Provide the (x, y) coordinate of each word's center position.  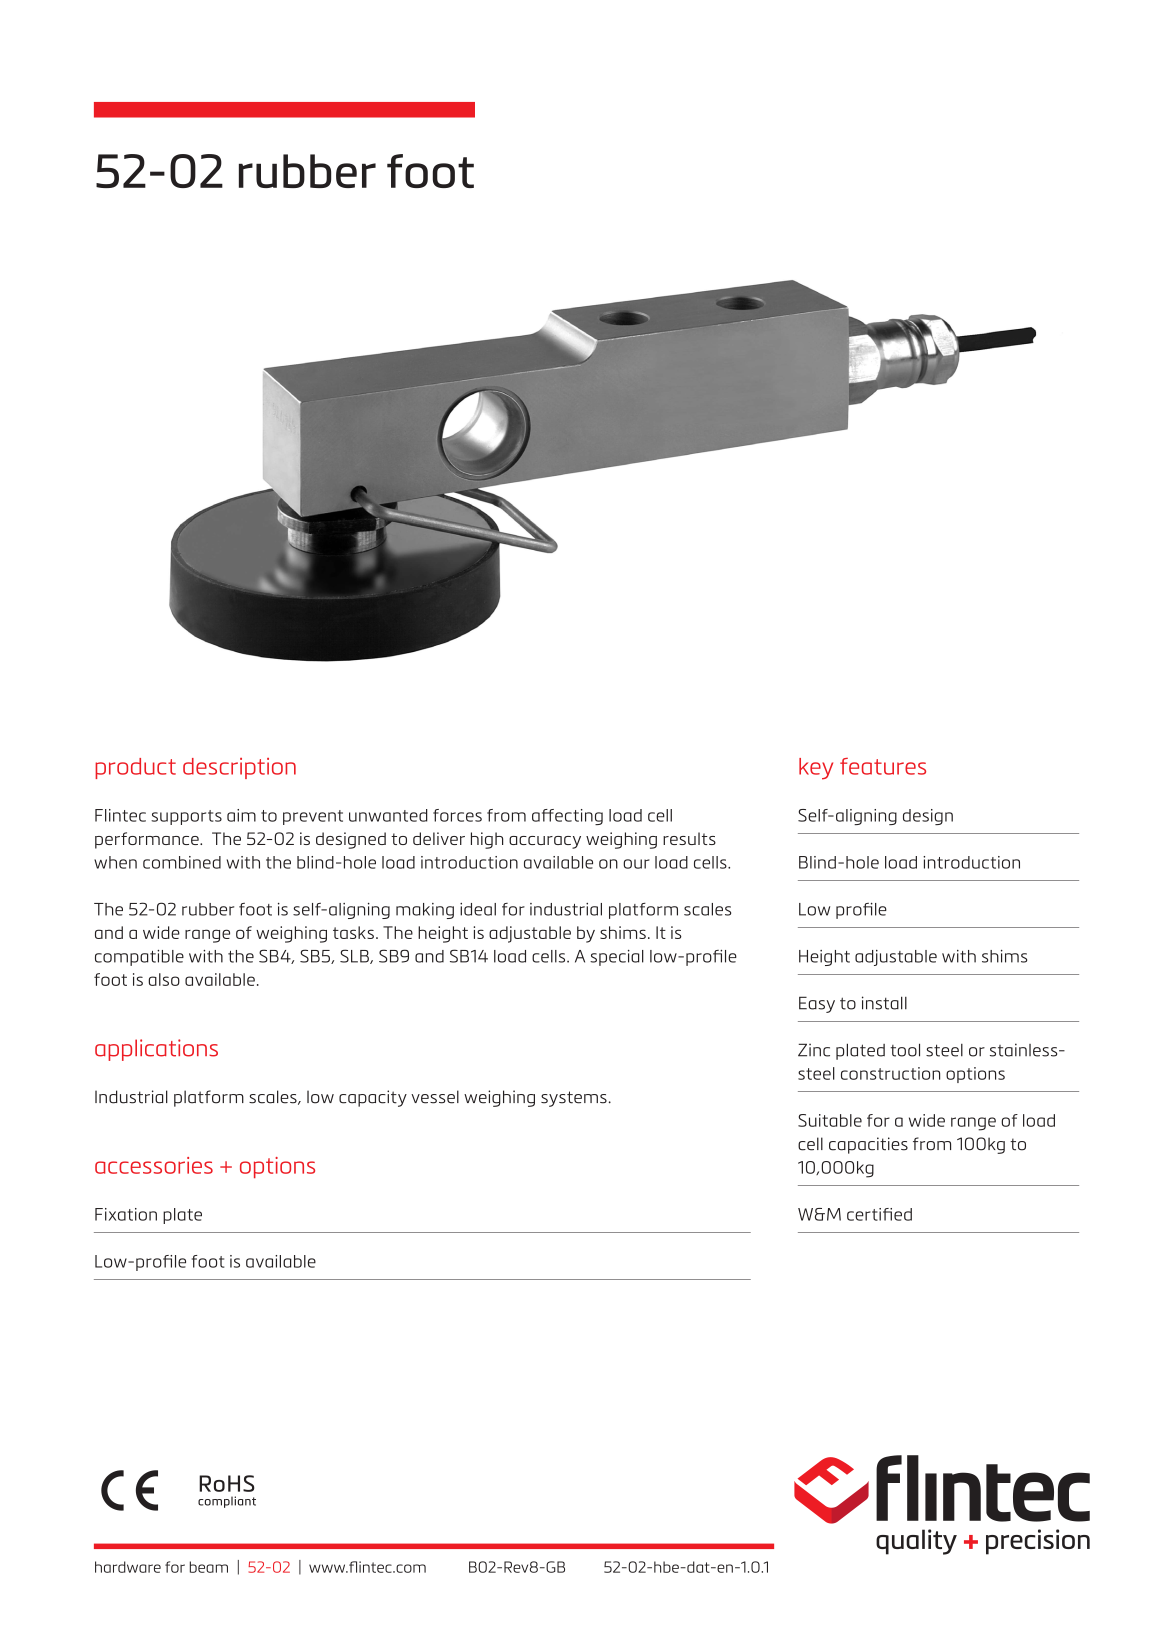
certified (879, 1214)
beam (209, 1567)
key (816, 769)
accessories (154, 1165)
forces (457, 815)
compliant (227, 1502)
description (239, 768)
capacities (868, 1145)
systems (574, 1099)
